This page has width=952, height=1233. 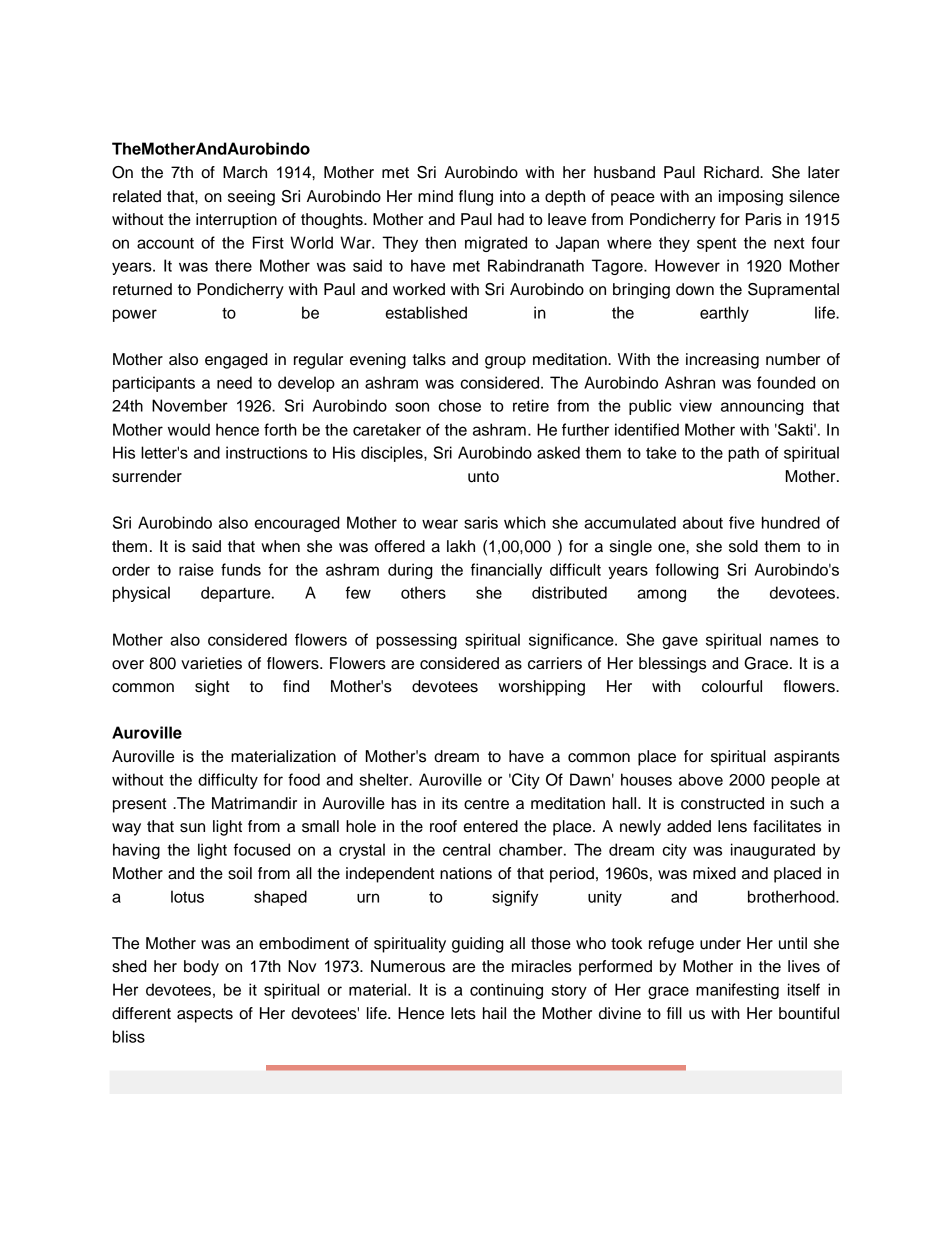 What do you see at coordinates (476, 198) in the page?
I see `flung` at bounding box center [476, 198].
